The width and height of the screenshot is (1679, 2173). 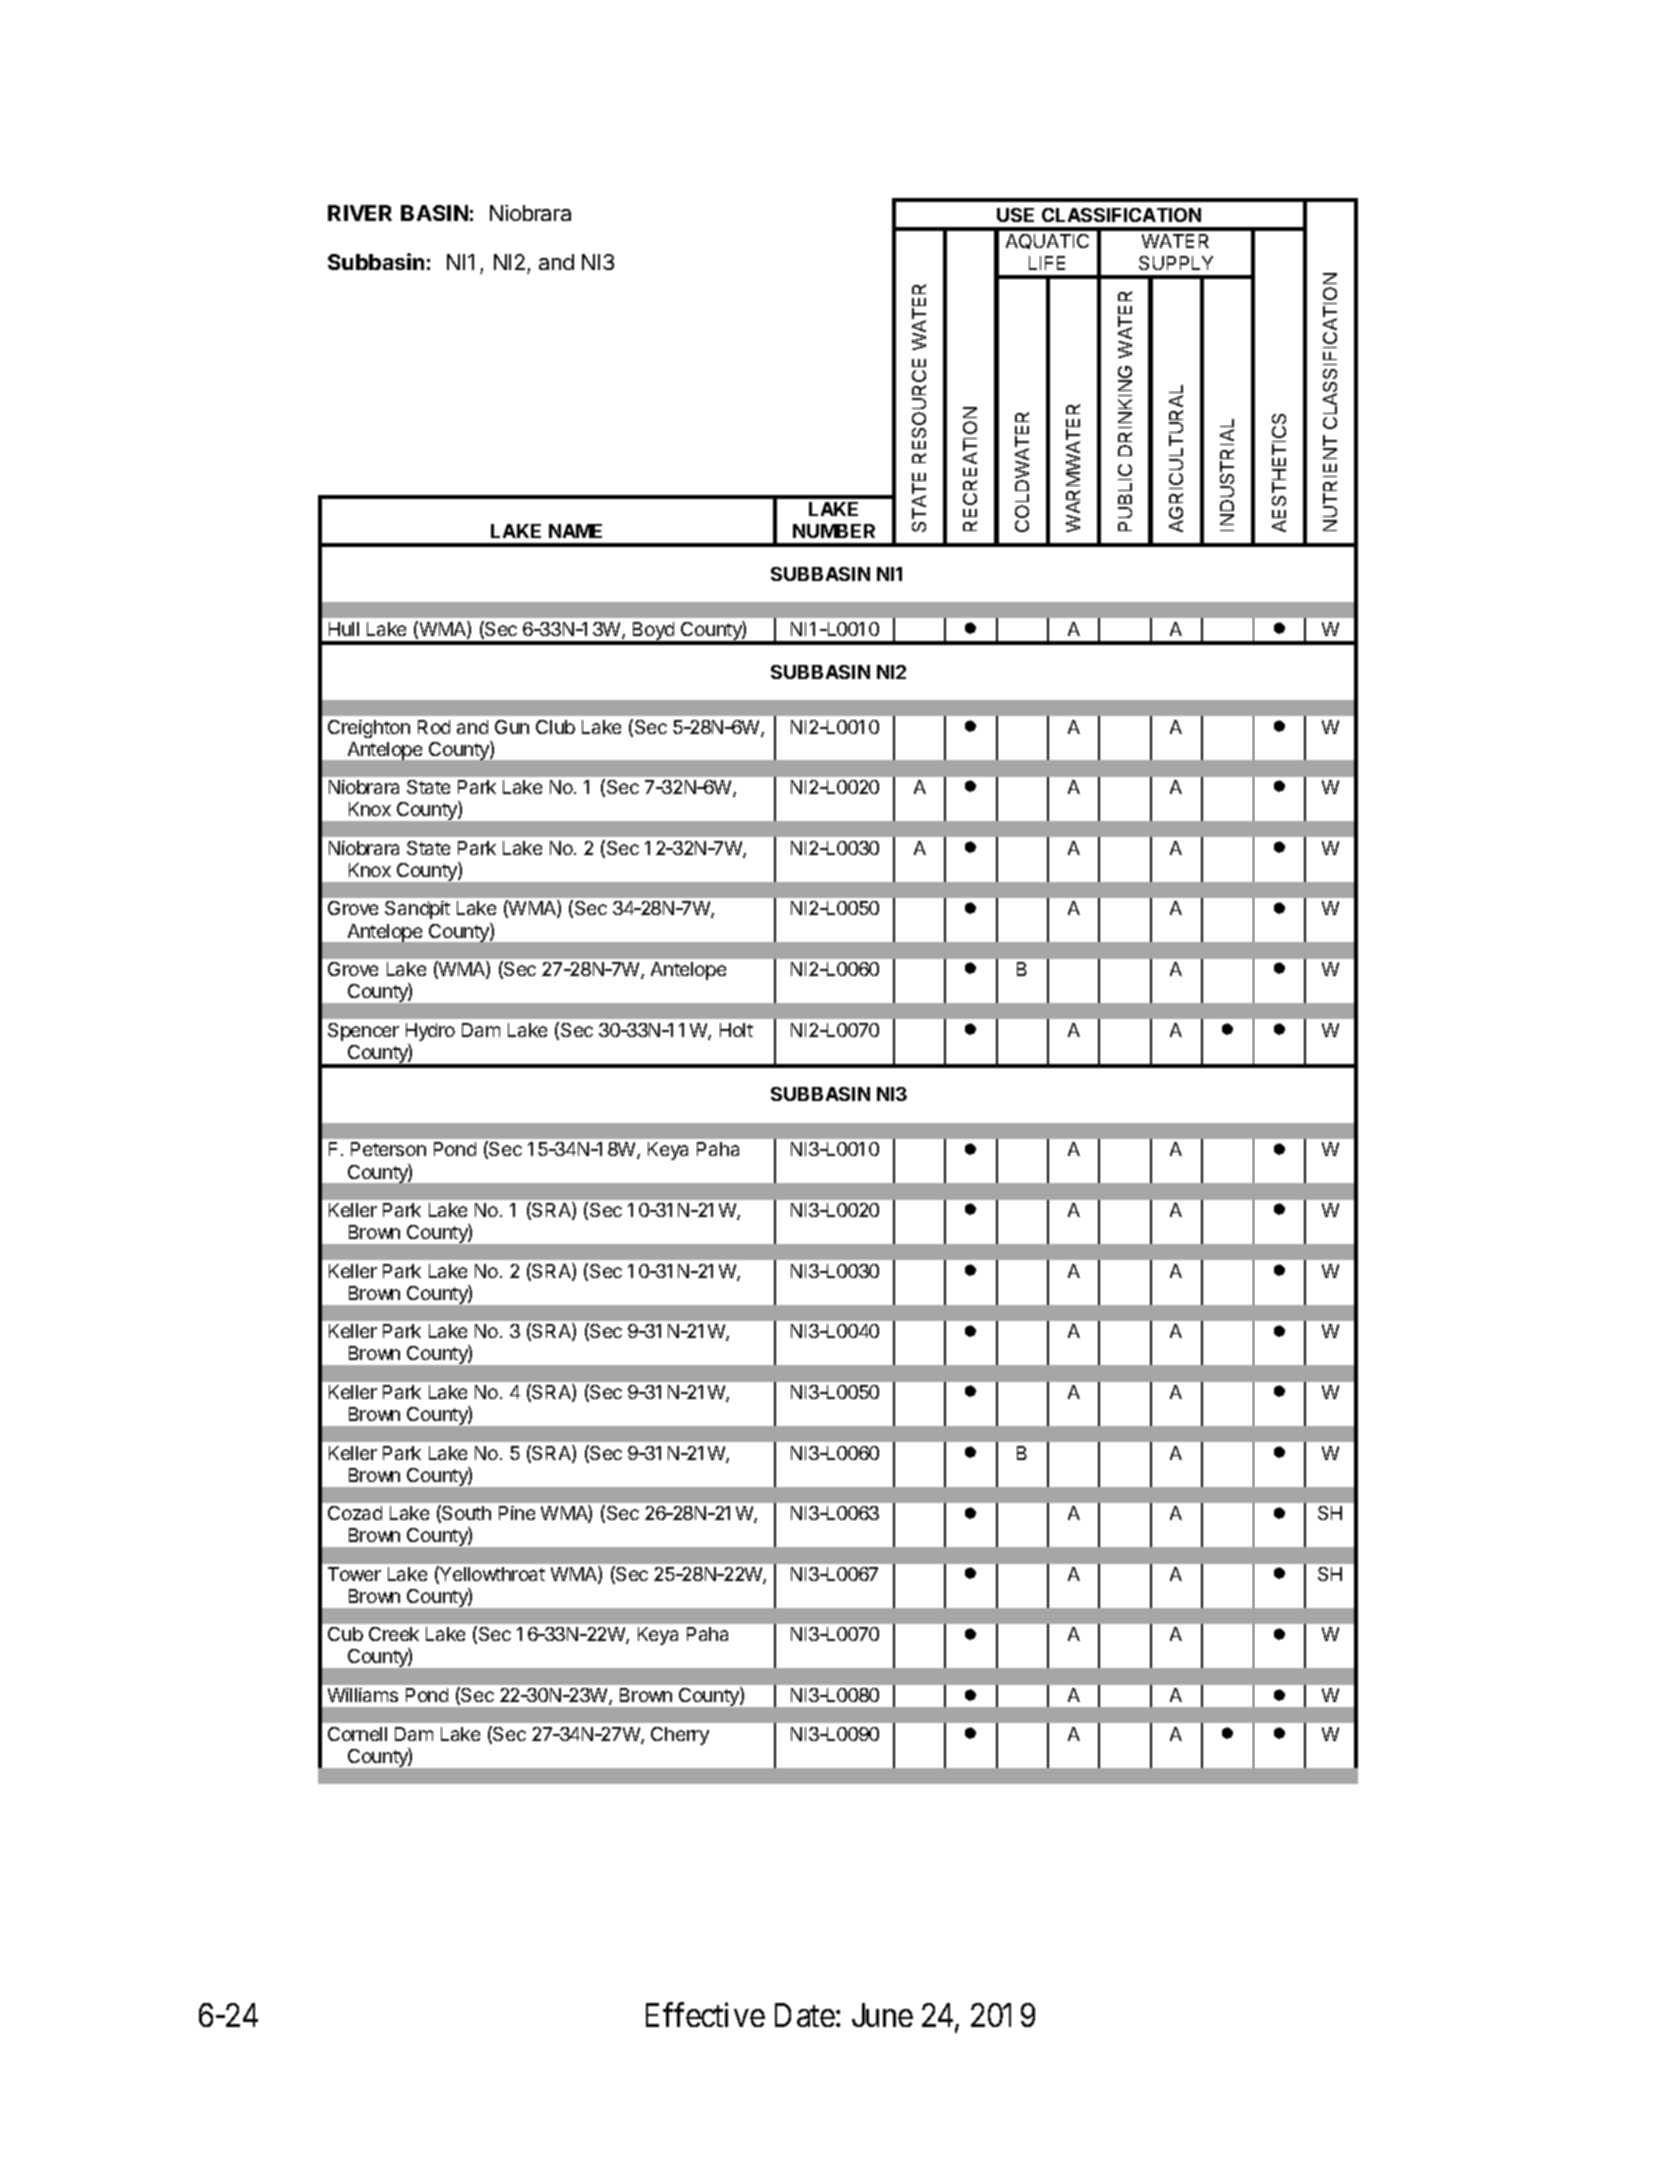 I want to click on NUMBER, so click(x=834, y=531).
